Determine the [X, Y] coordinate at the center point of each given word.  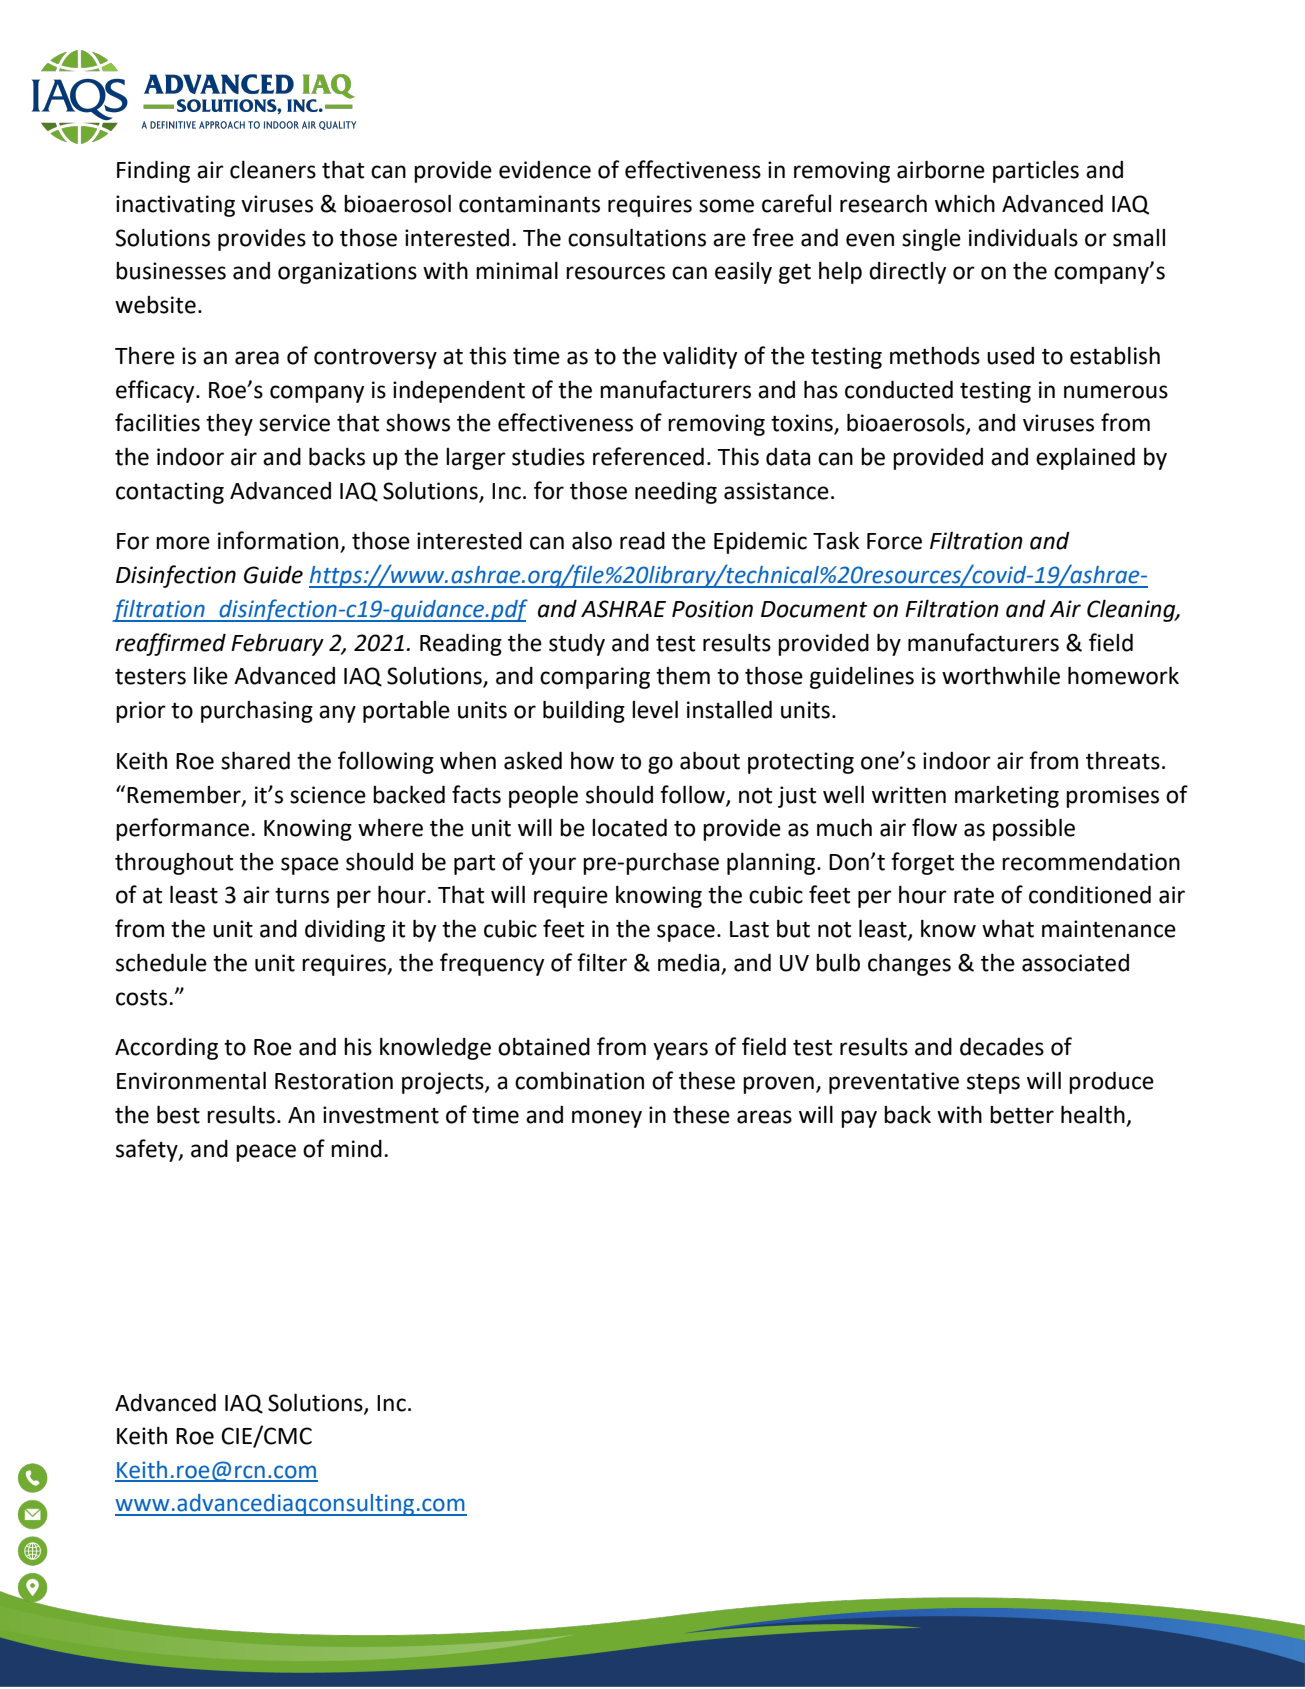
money [607, 1119]
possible [1034, 830]
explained [1085, 459]
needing [676, 493]
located [629, 828]
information [279, 541]
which [965, 204]
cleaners [273, 170]
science [328, 795]
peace [266, 1153]
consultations [637, 238]
